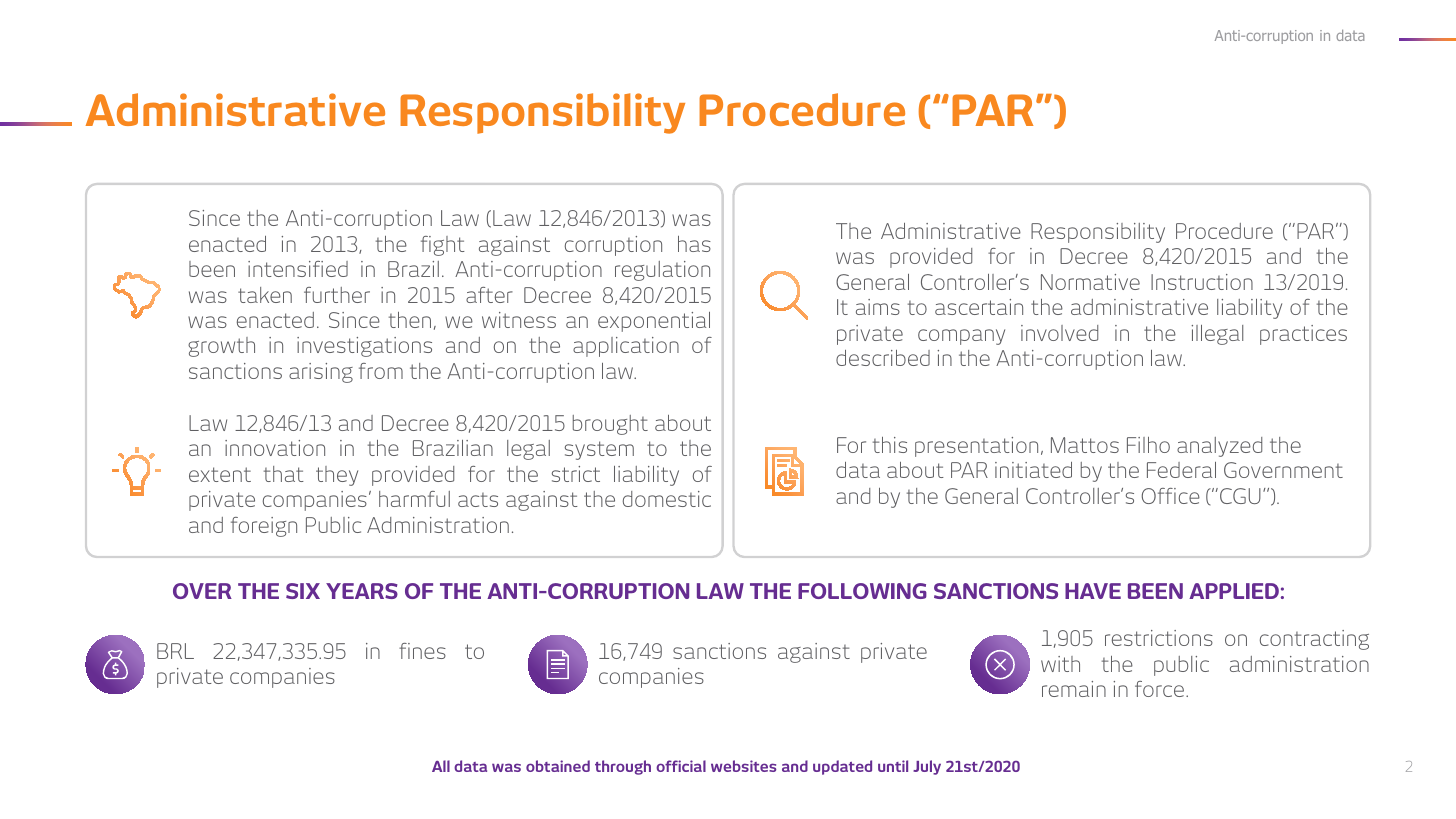  What do you see at coordinates (862, 591) in the screenshot?
I see `FOLLOWING` at bounding box center [862, 591].
